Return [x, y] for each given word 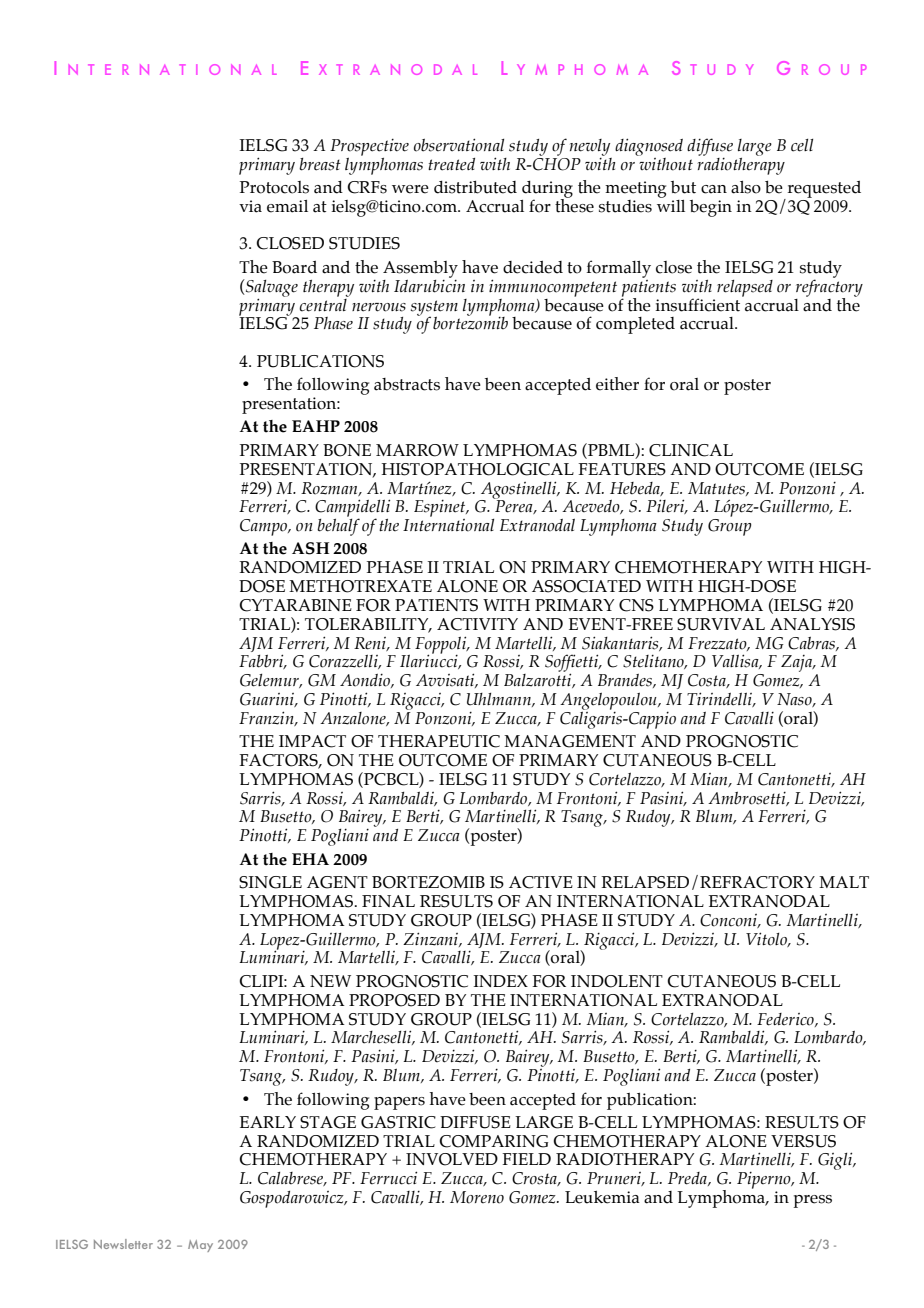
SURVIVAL [721, 624]
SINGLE [270, 882]
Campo [265, 527]
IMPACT [312, 741]
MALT [844, 882]
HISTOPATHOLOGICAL [478, 469]
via [250, 206]
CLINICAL [691, 450]
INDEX [501, 981]
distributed [475, 187]
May [200, 1246]
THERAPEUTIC [439, 741]
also [746, 187]
